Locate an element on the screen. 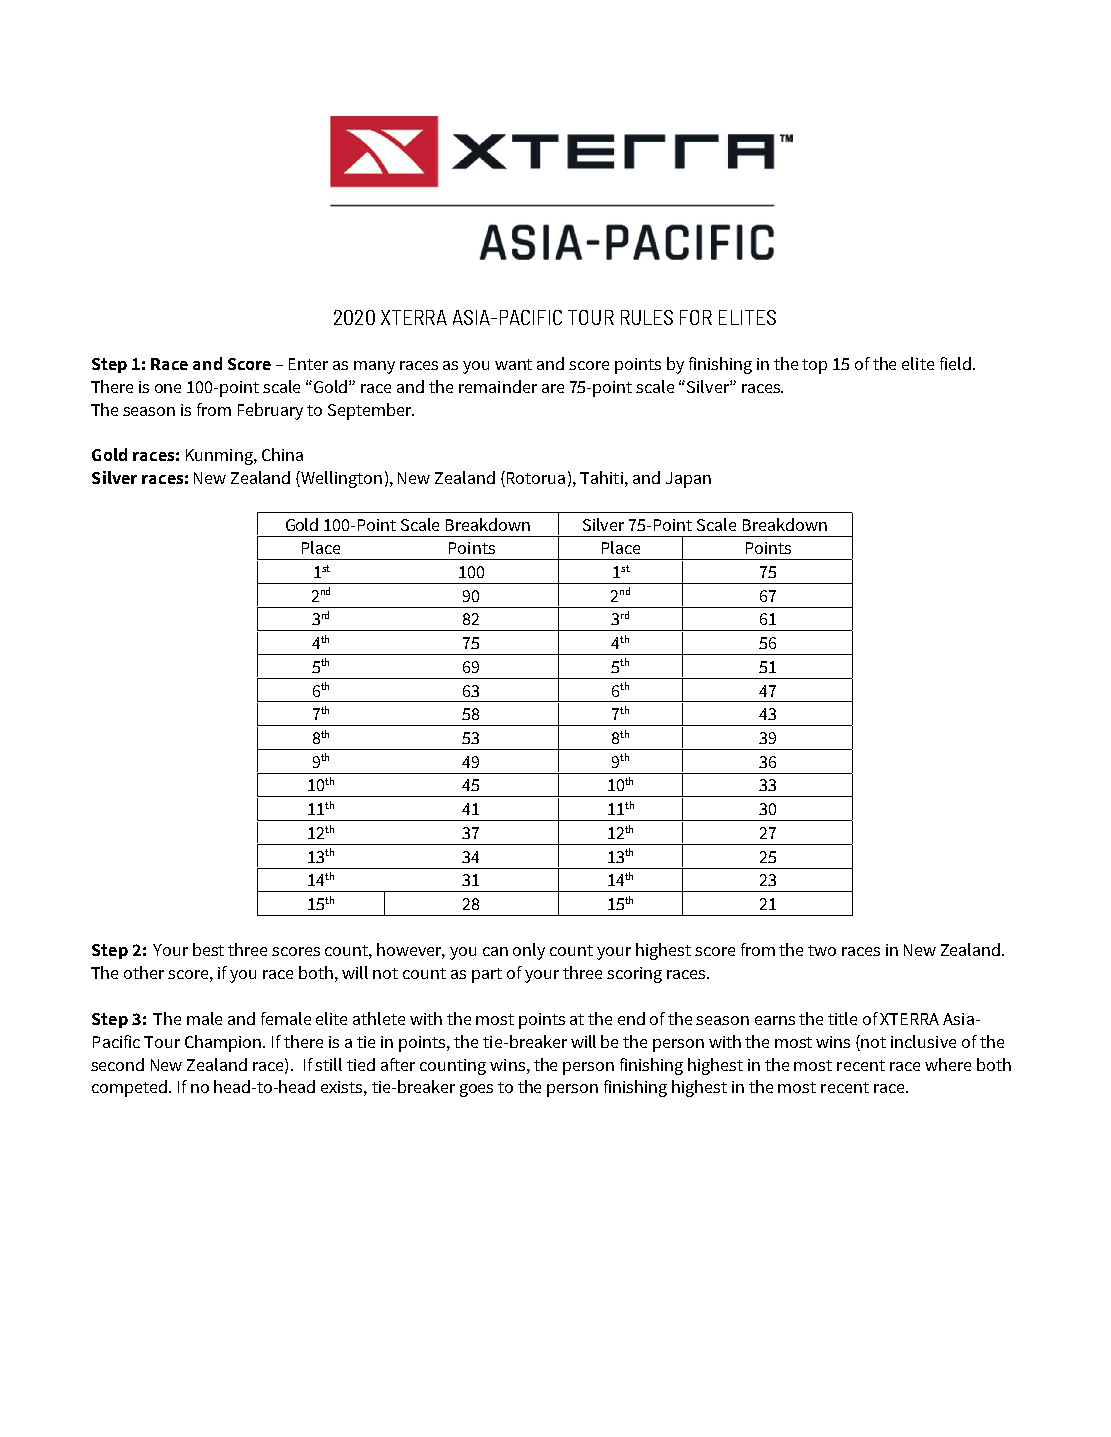 The image size is (1111, 1437). two is located at coordinates (822, 950).
